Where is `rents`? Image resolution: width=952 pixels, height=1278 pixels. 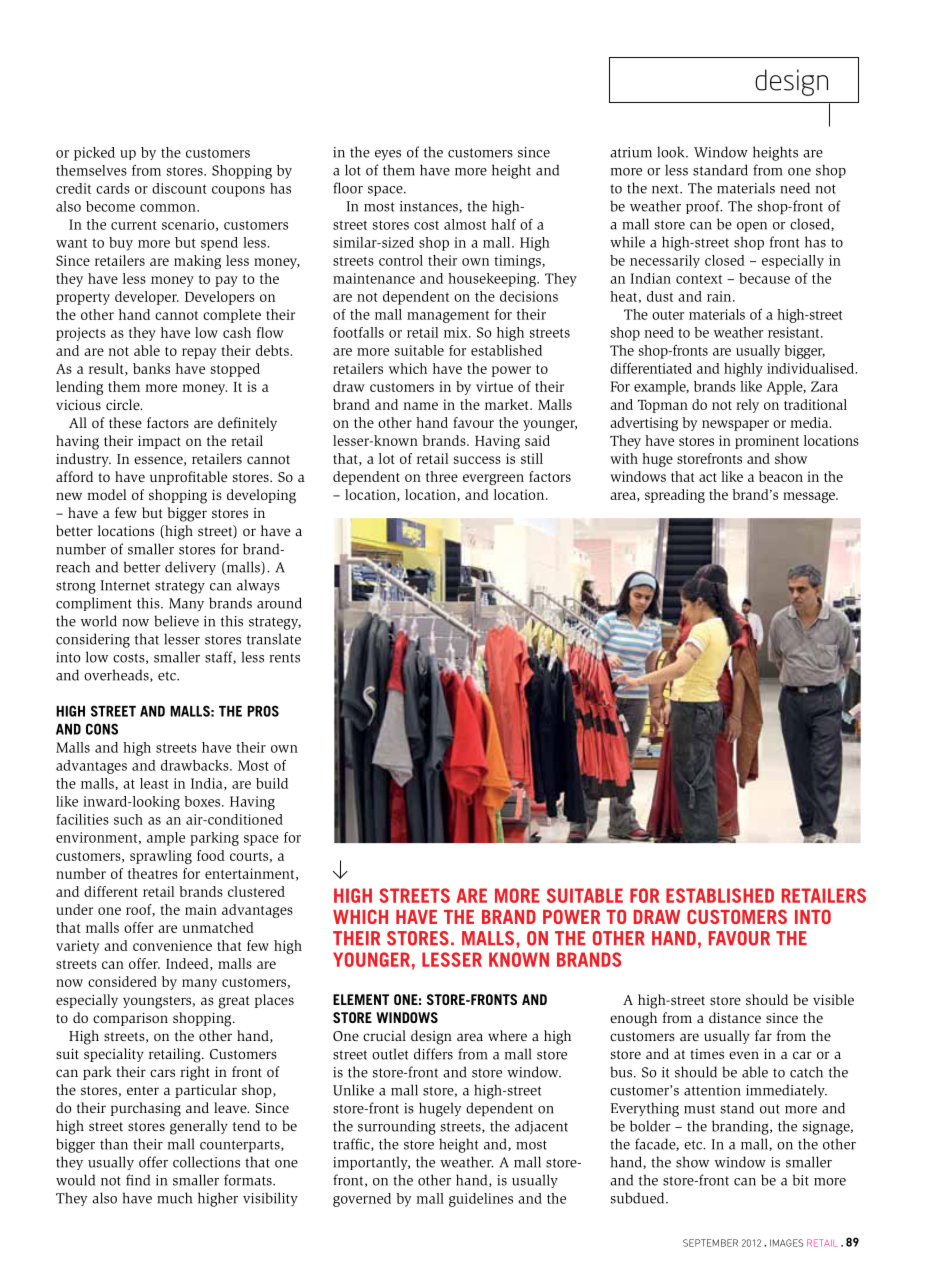 rents is located at coordinates (284, 658).
